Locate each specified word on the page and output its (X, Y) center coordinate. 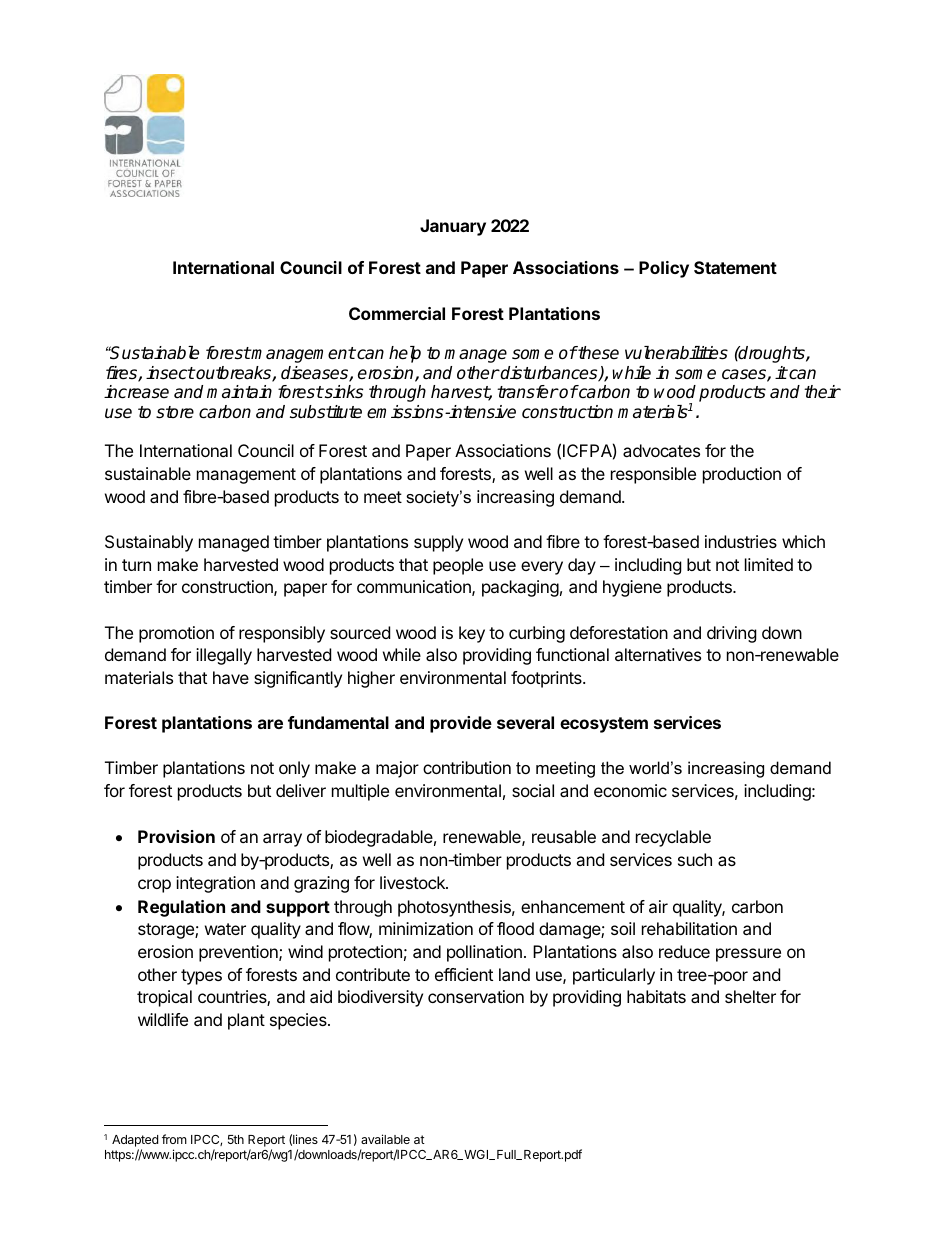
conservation (476, 996)
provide (461, 724)
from (174, 1139)
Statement (735, 267)
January (453, 227)
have (231, 677)
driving (732, 634)
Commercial (397, 313)
